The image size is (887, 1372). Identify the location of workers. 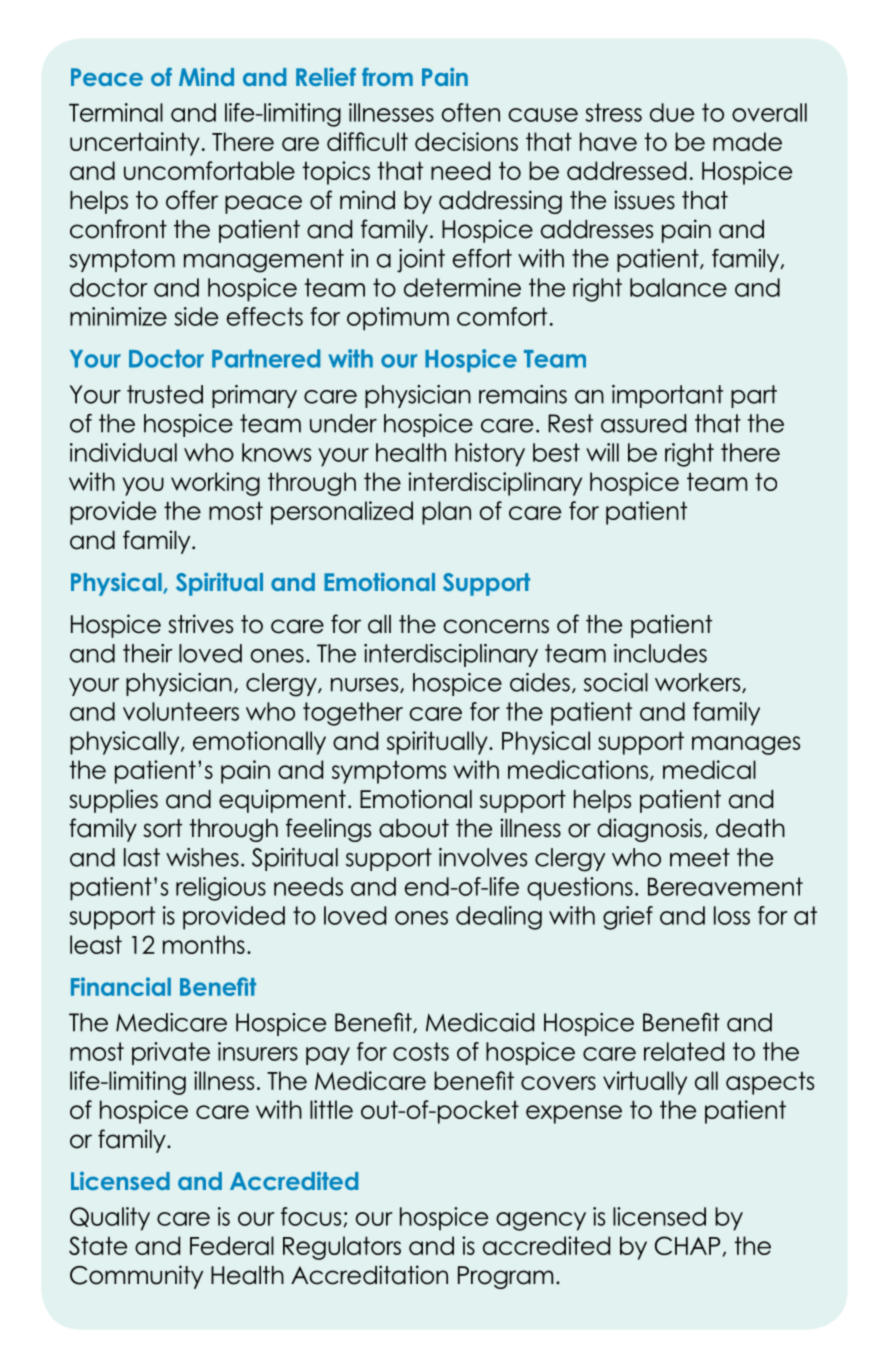
(699, 683).
